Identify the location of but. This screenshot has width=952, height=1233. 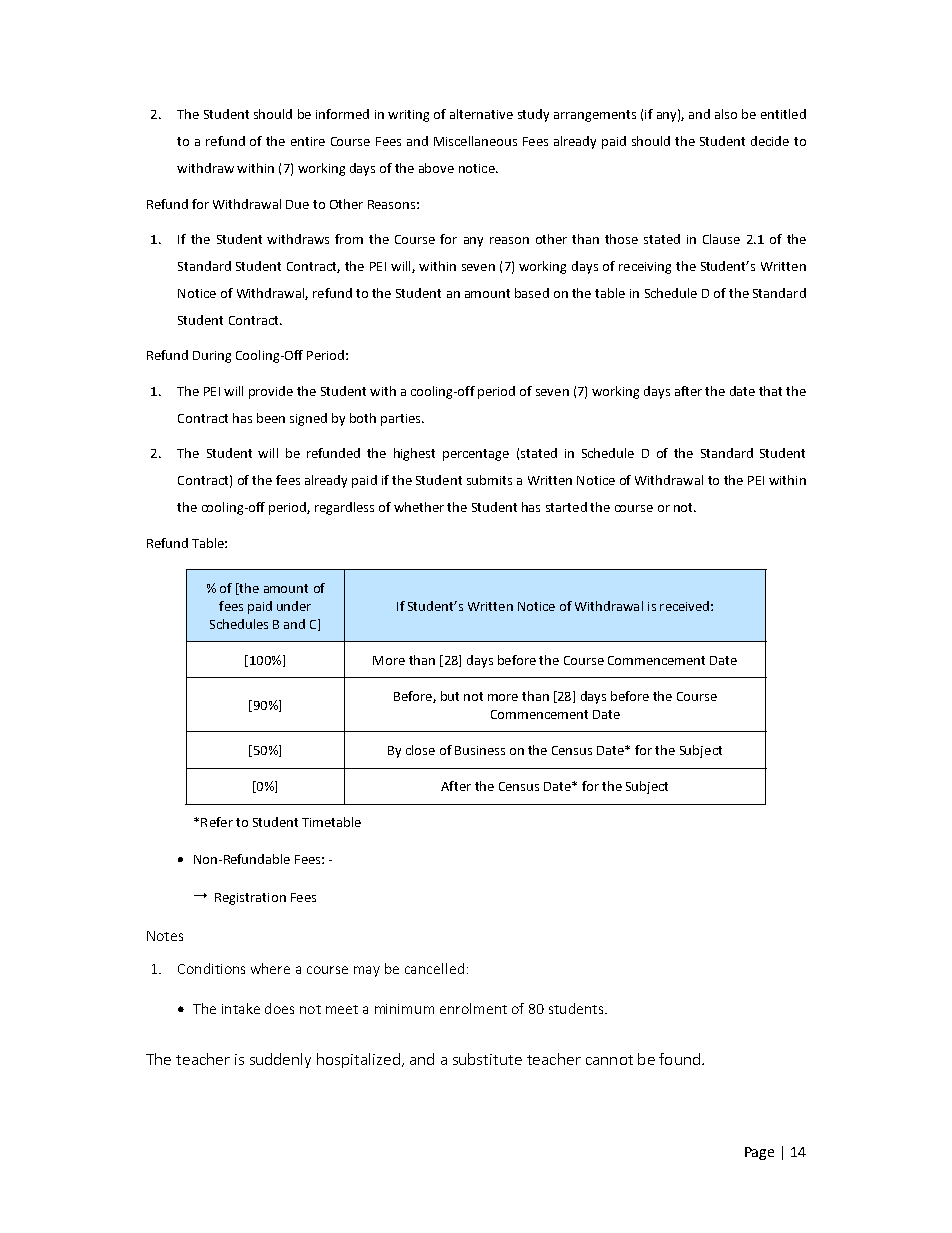
(450, 696).
